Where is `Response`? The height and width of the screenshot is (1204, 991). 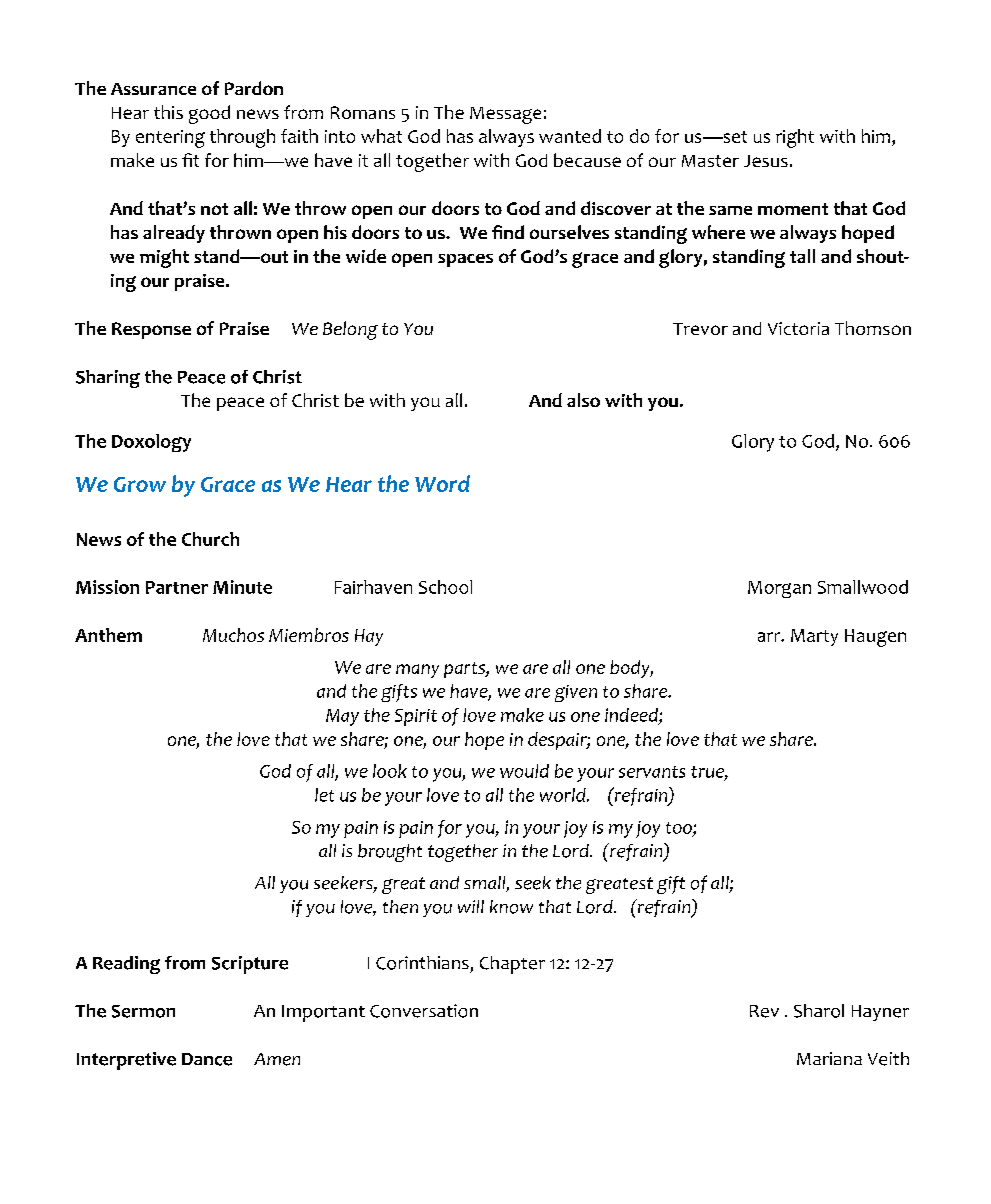
Response is located at coordinates (151, 330).
